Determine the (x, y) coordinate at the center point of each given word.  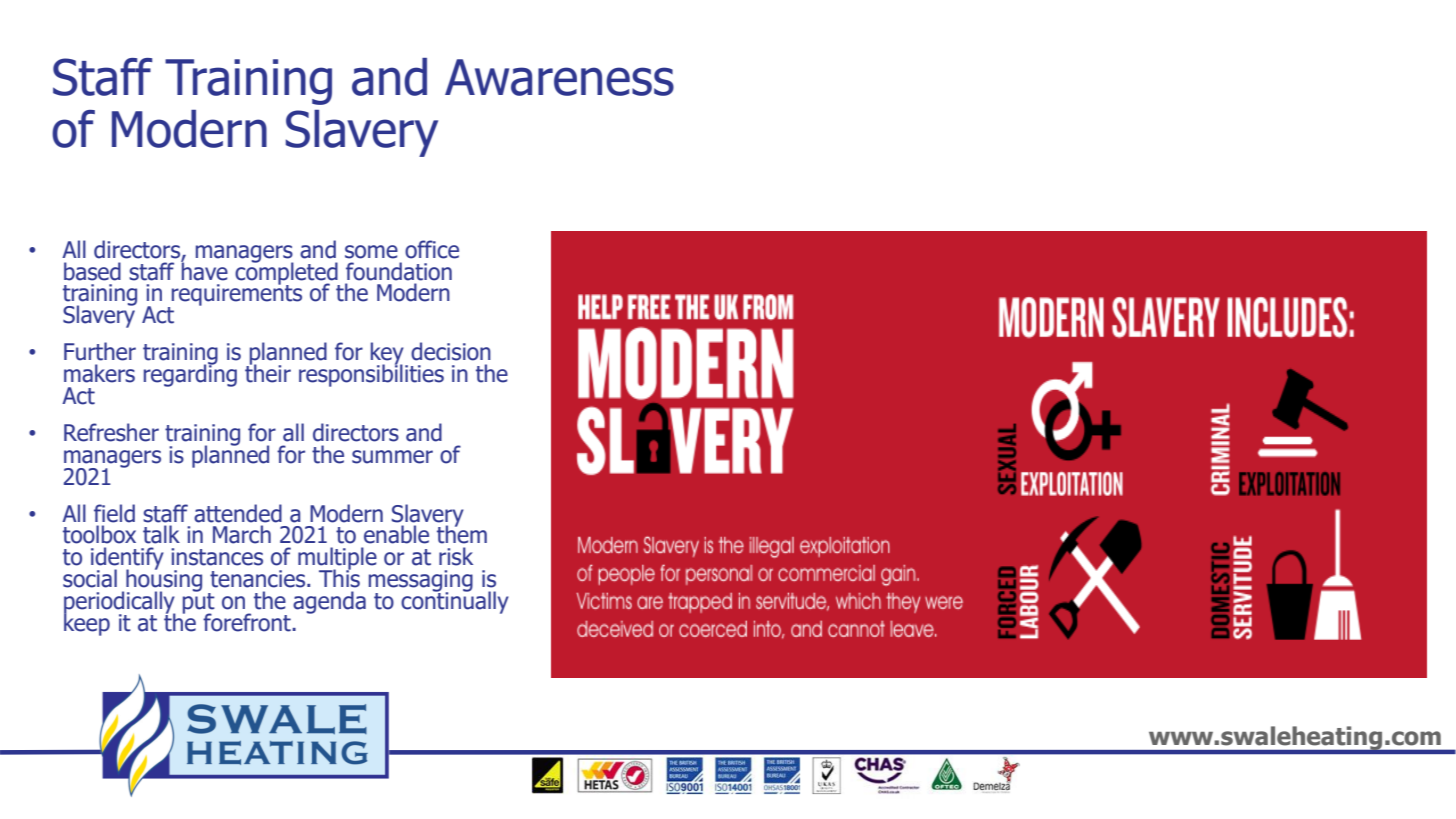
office (432, 249)
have (204, 270)
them (462, 534)
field (114, 513)
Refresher (111, 432)
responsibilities (371, 374)
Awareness (559, 77)
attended (238, 513)
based (92, 271)
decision (451, 351)
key (388, 354)
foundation (399, 271)
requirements (237, 294)
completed (287, 273)
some (371, 252)
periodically (120, 603)
